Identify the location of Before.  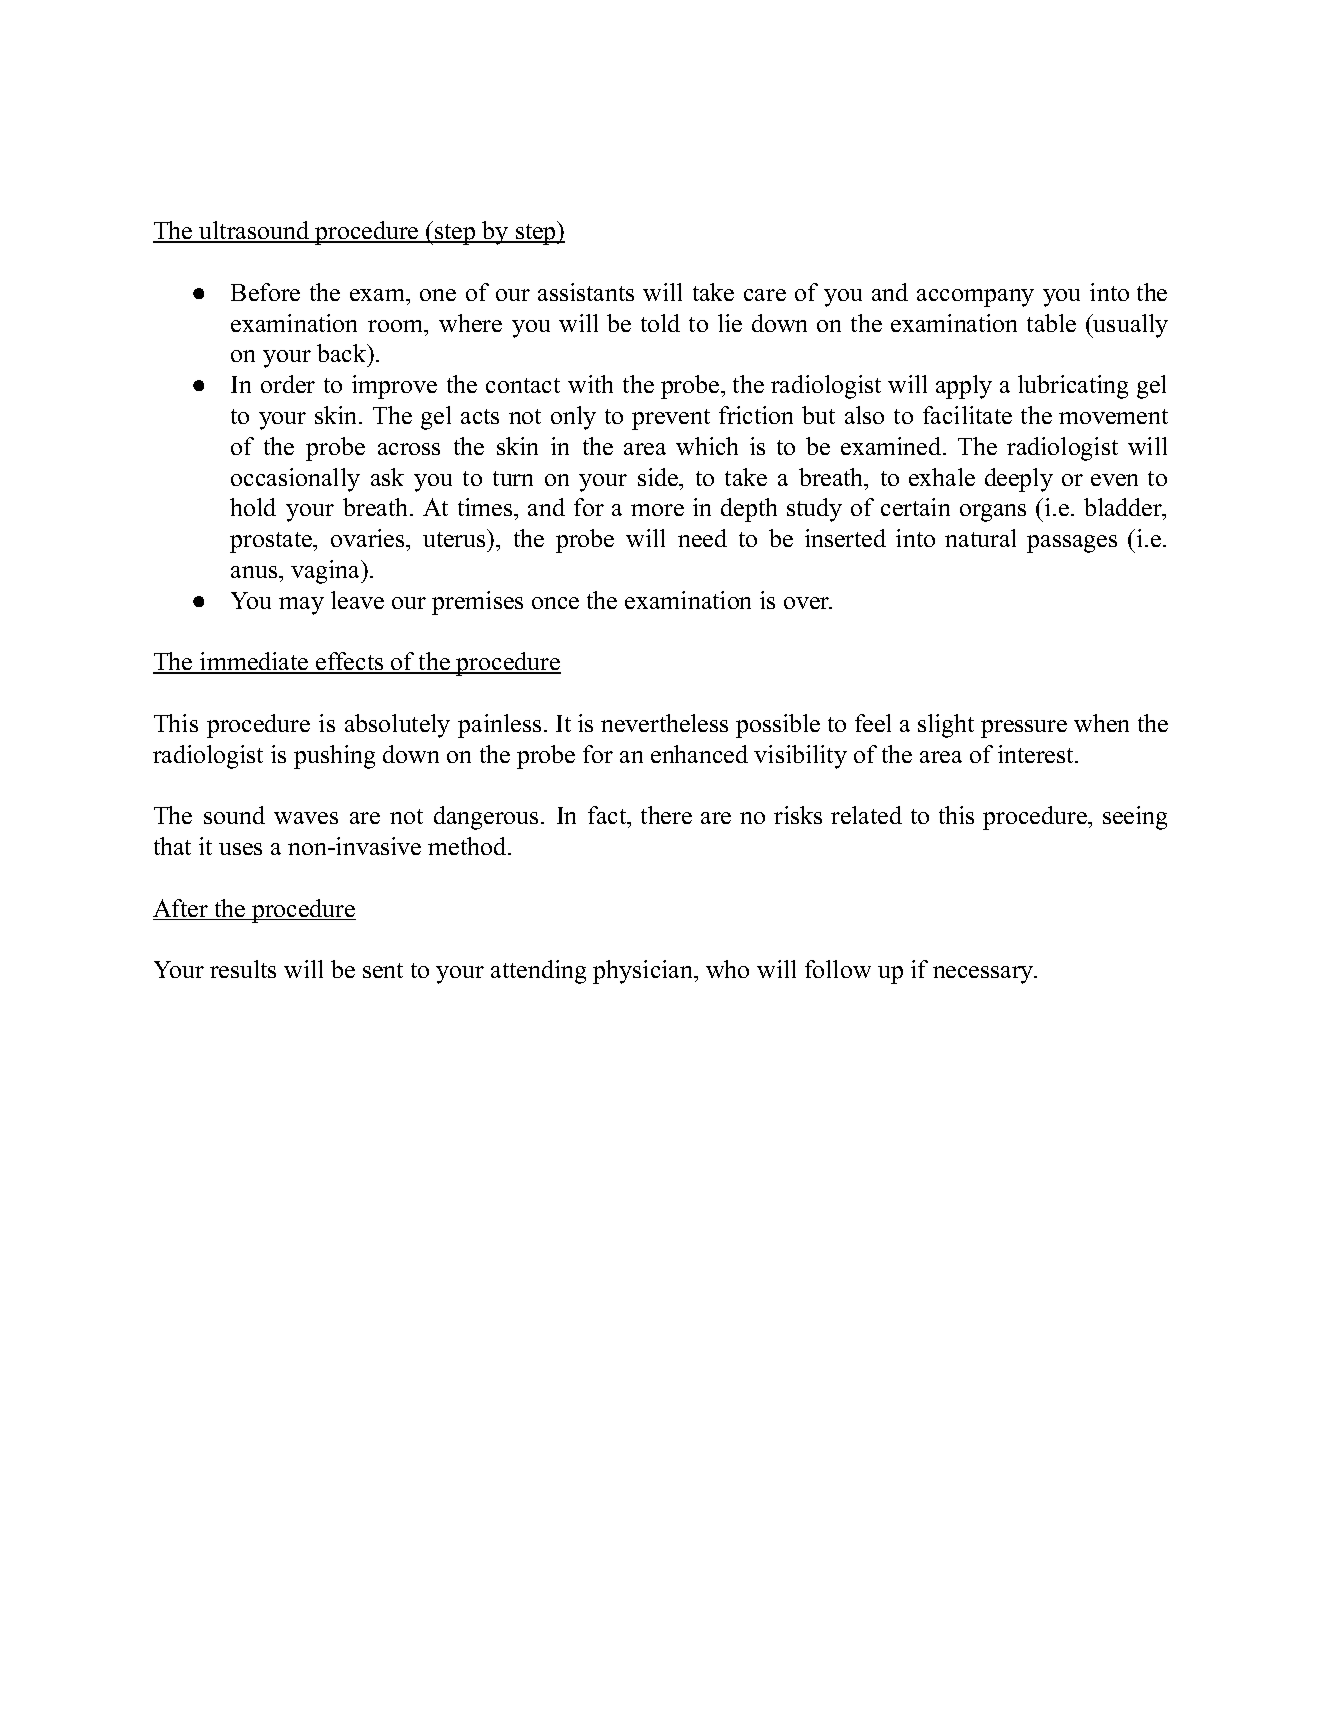
(265, 292).
